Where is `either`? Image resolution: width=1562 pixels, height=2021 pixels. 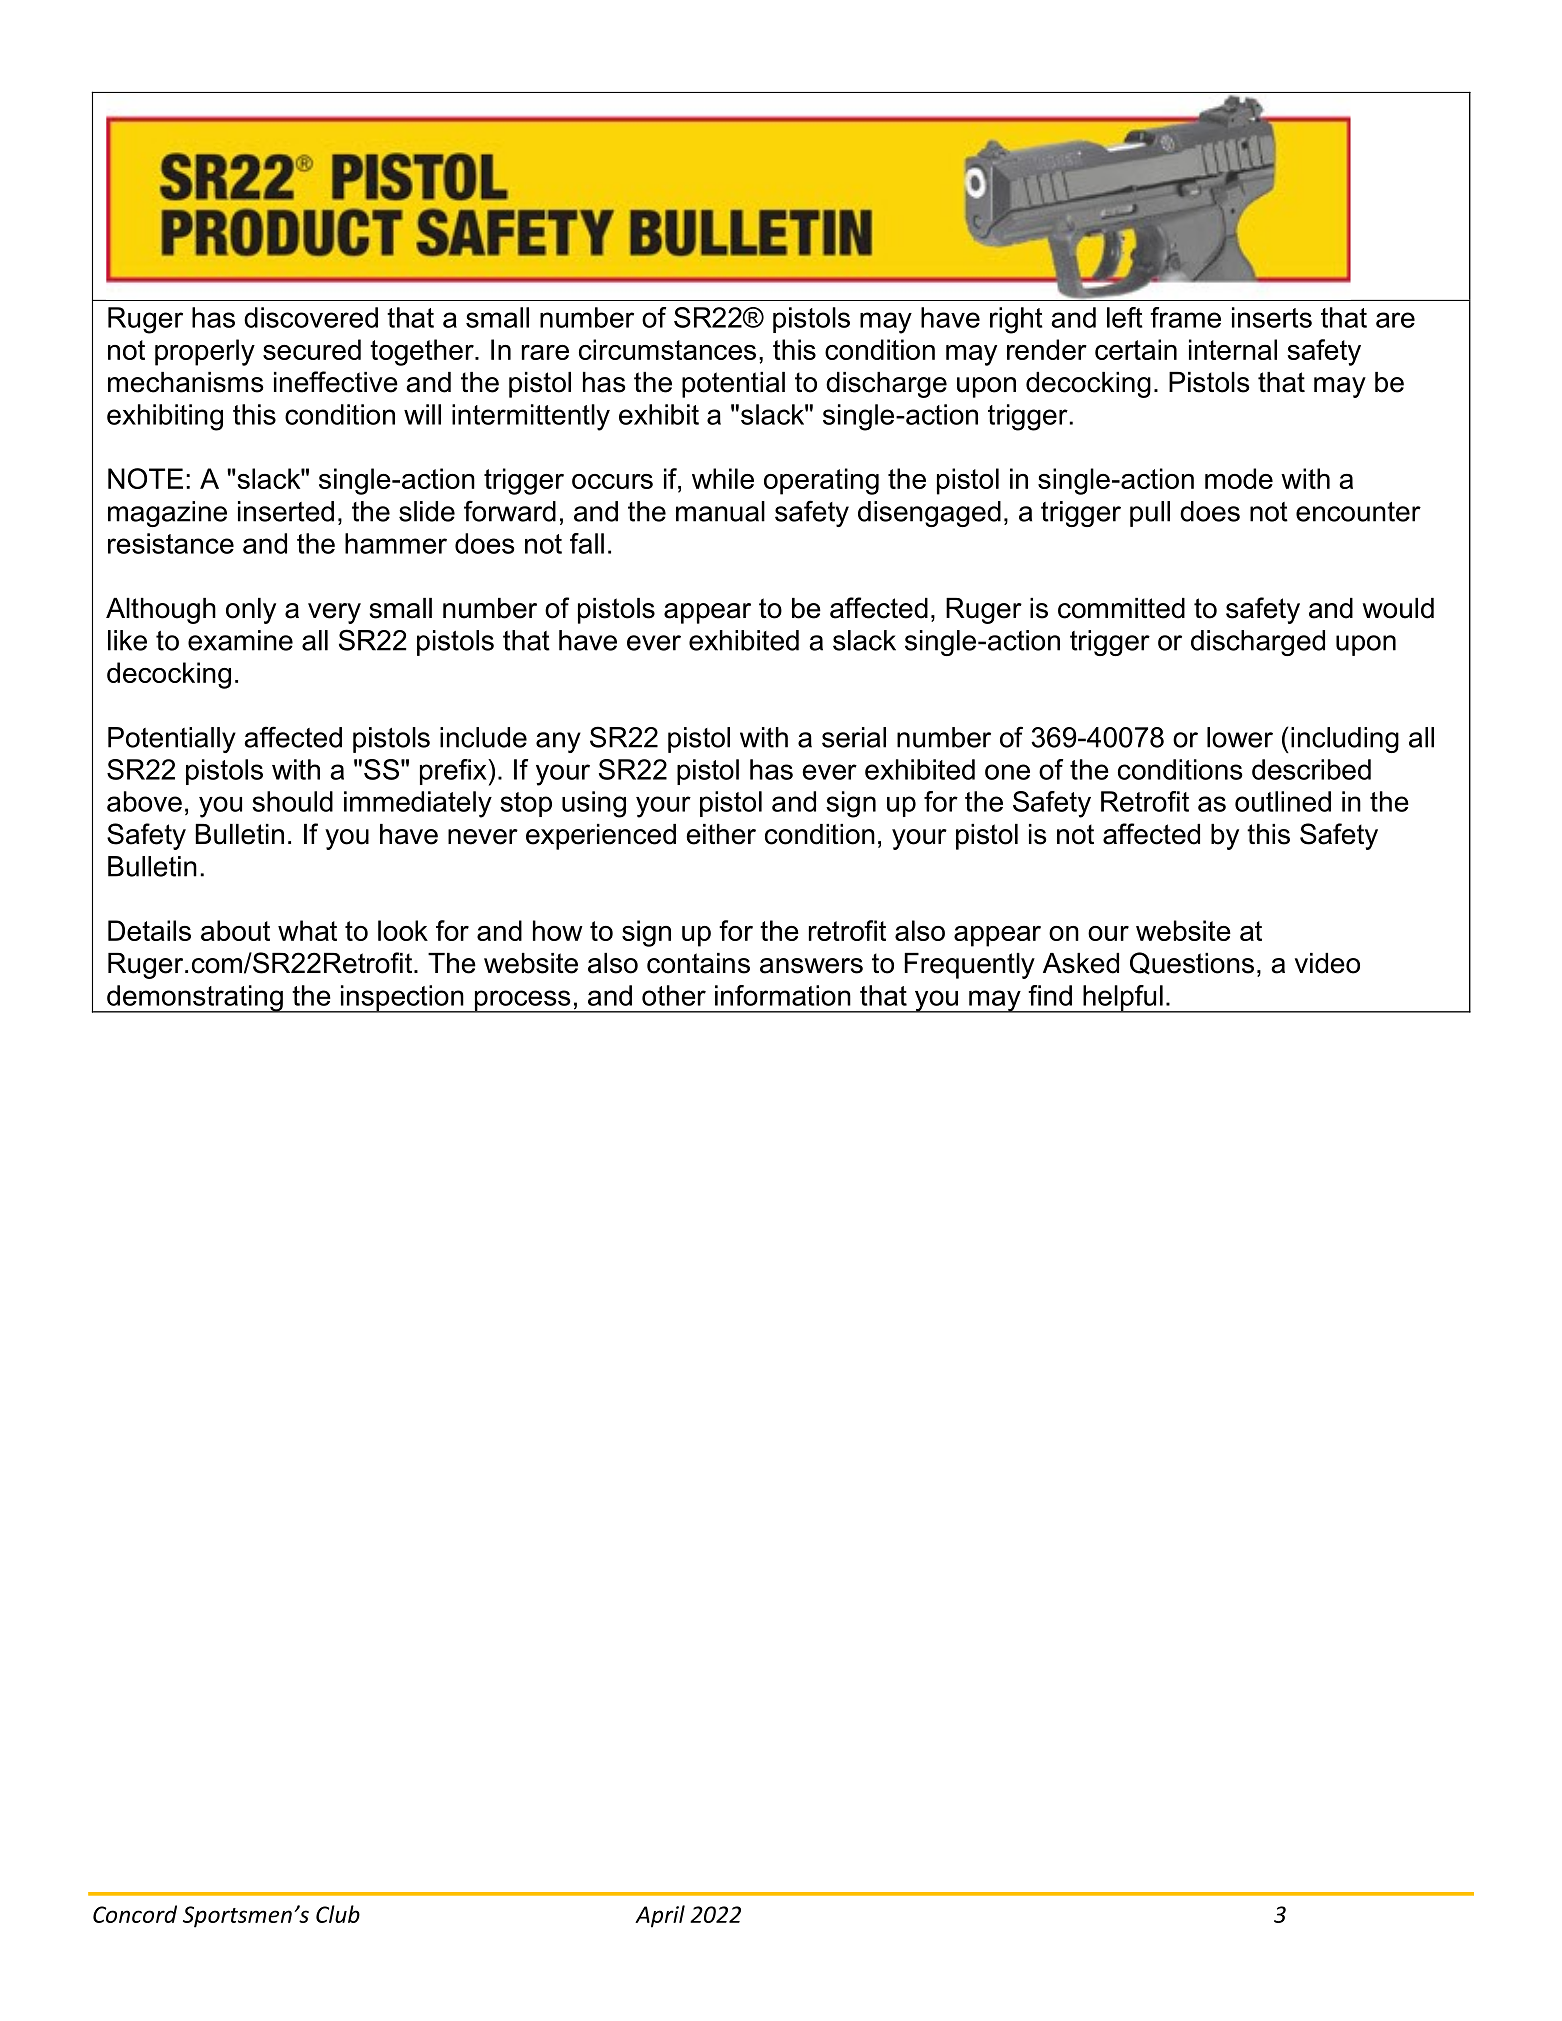
either is located at coordinates (721, 834).
